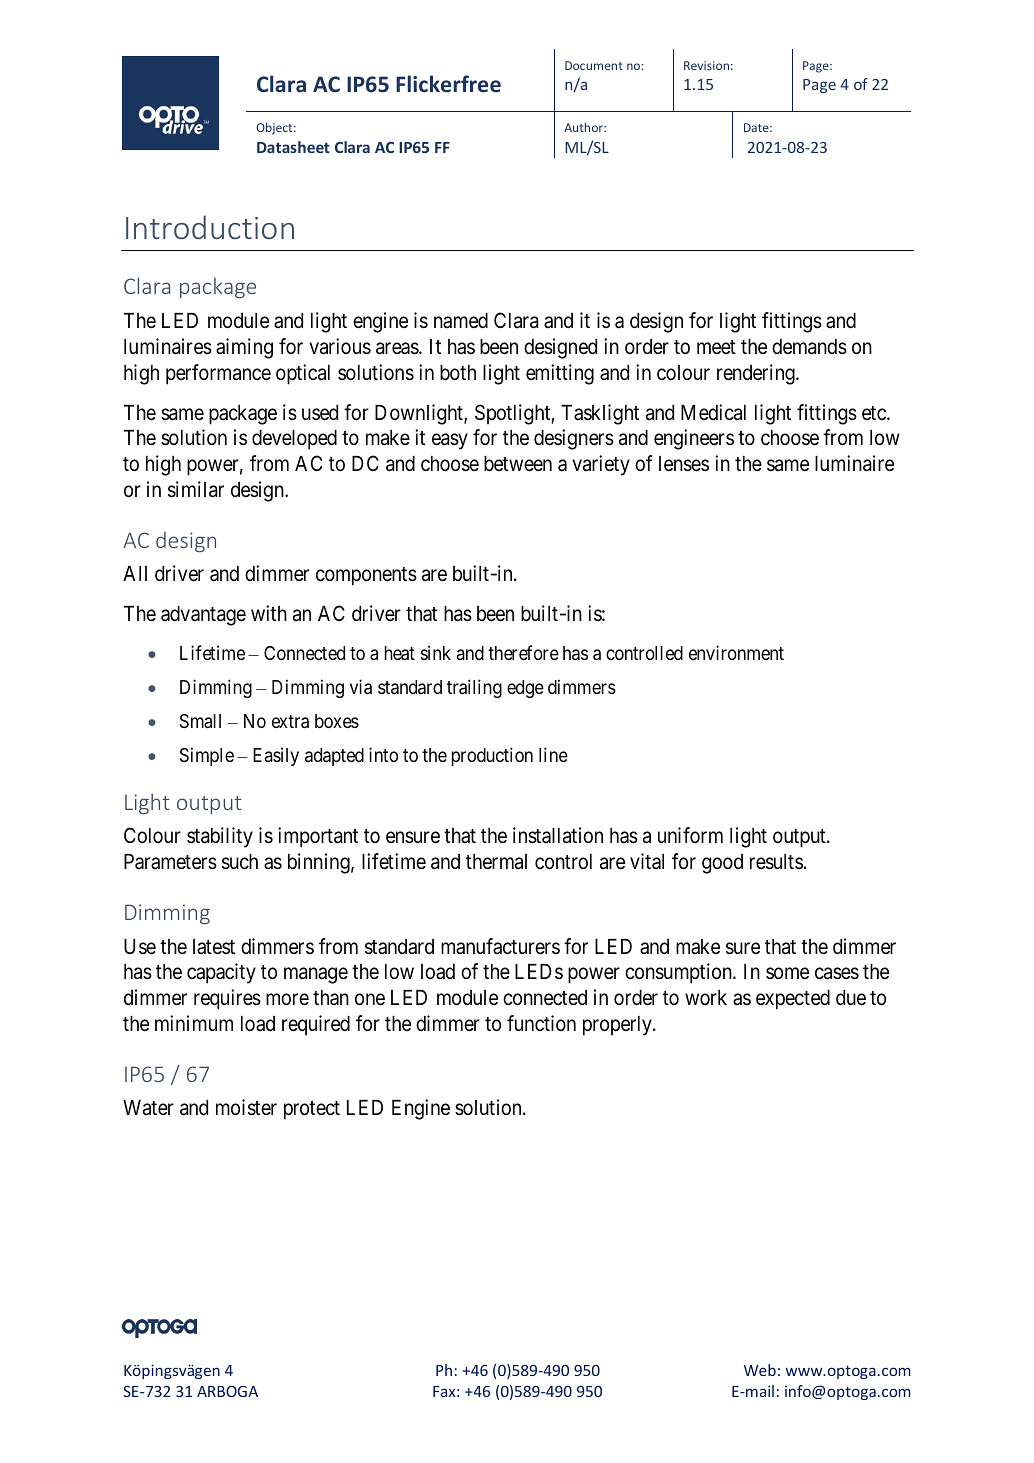  I want to click on ARBOGA, so click(227, 1391).
